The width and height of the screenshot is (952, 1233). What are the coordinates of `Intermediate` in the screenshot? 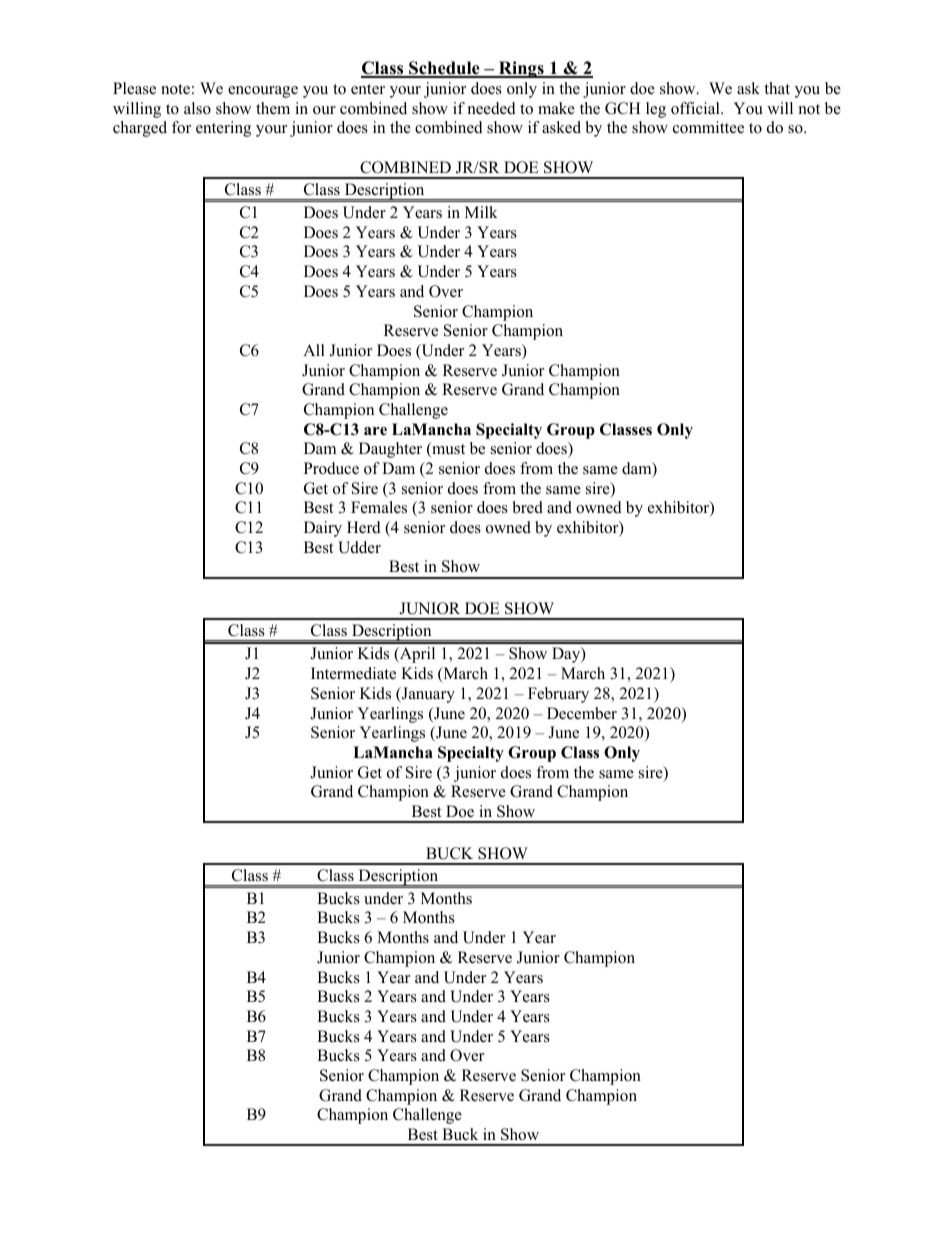 It's located at (353, 673).
